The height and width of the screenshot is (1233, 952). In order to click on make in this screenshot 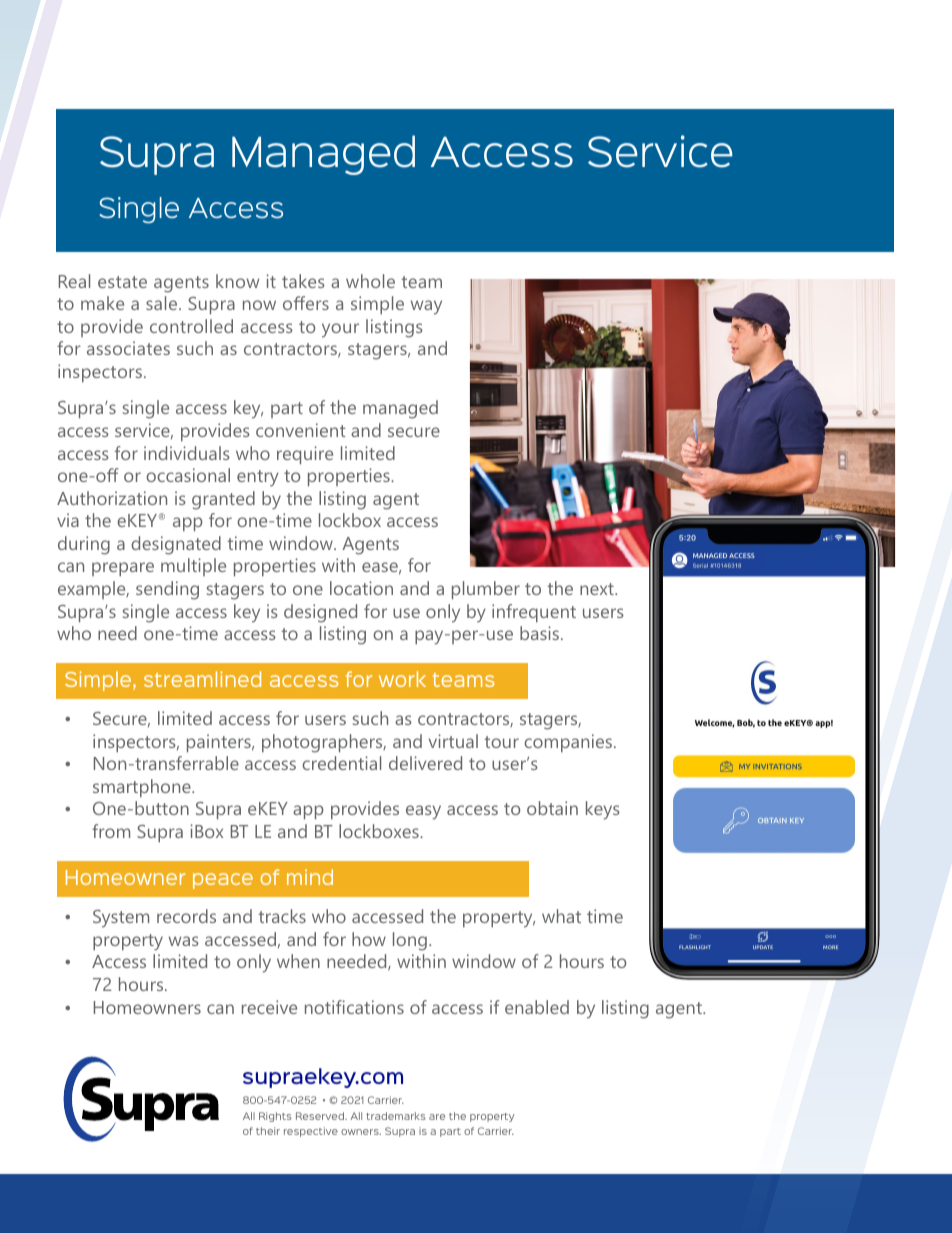, I will do `click(102, 303)`.
